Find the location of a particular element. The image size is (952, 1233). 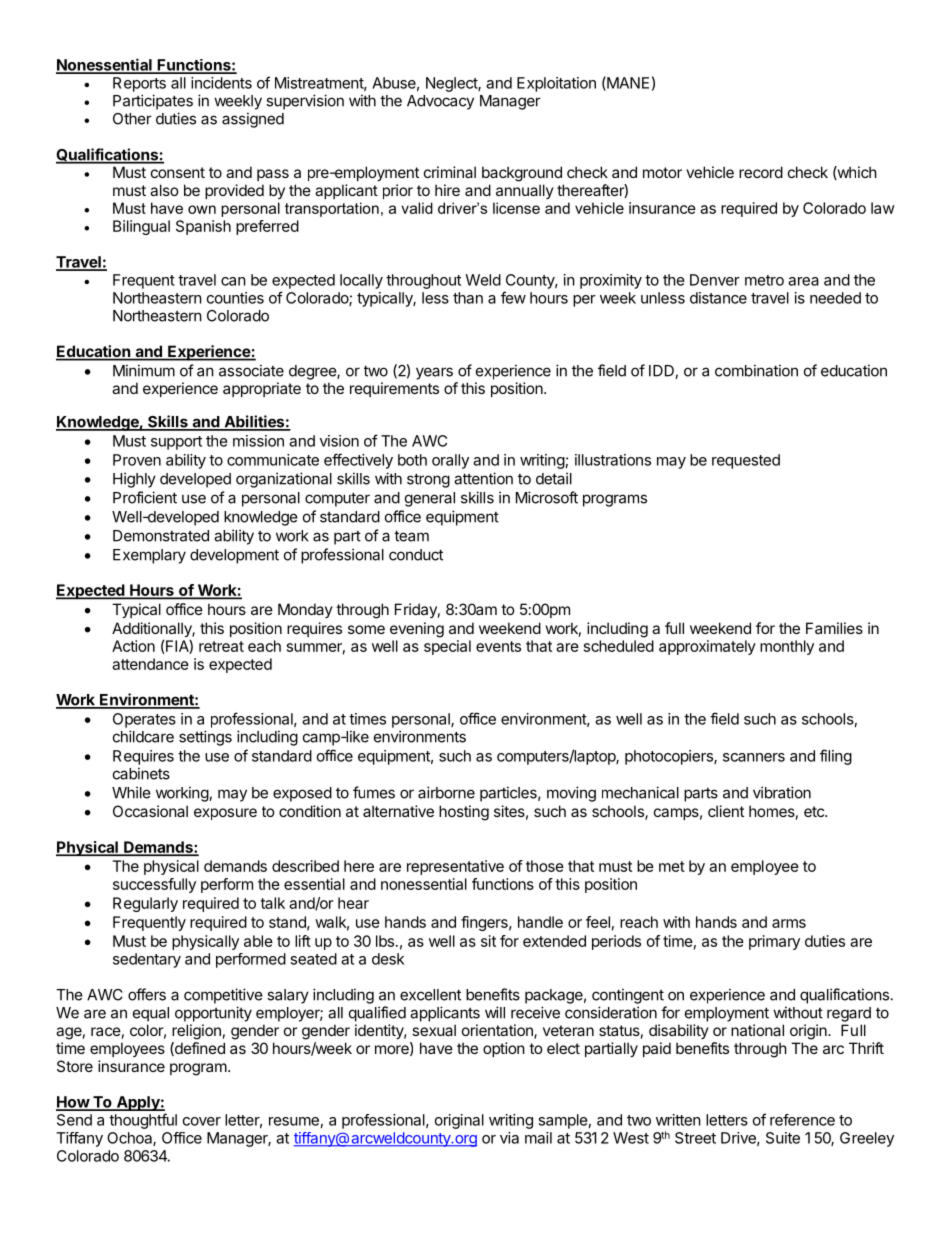

Other is located at coordinates (132, 119).
